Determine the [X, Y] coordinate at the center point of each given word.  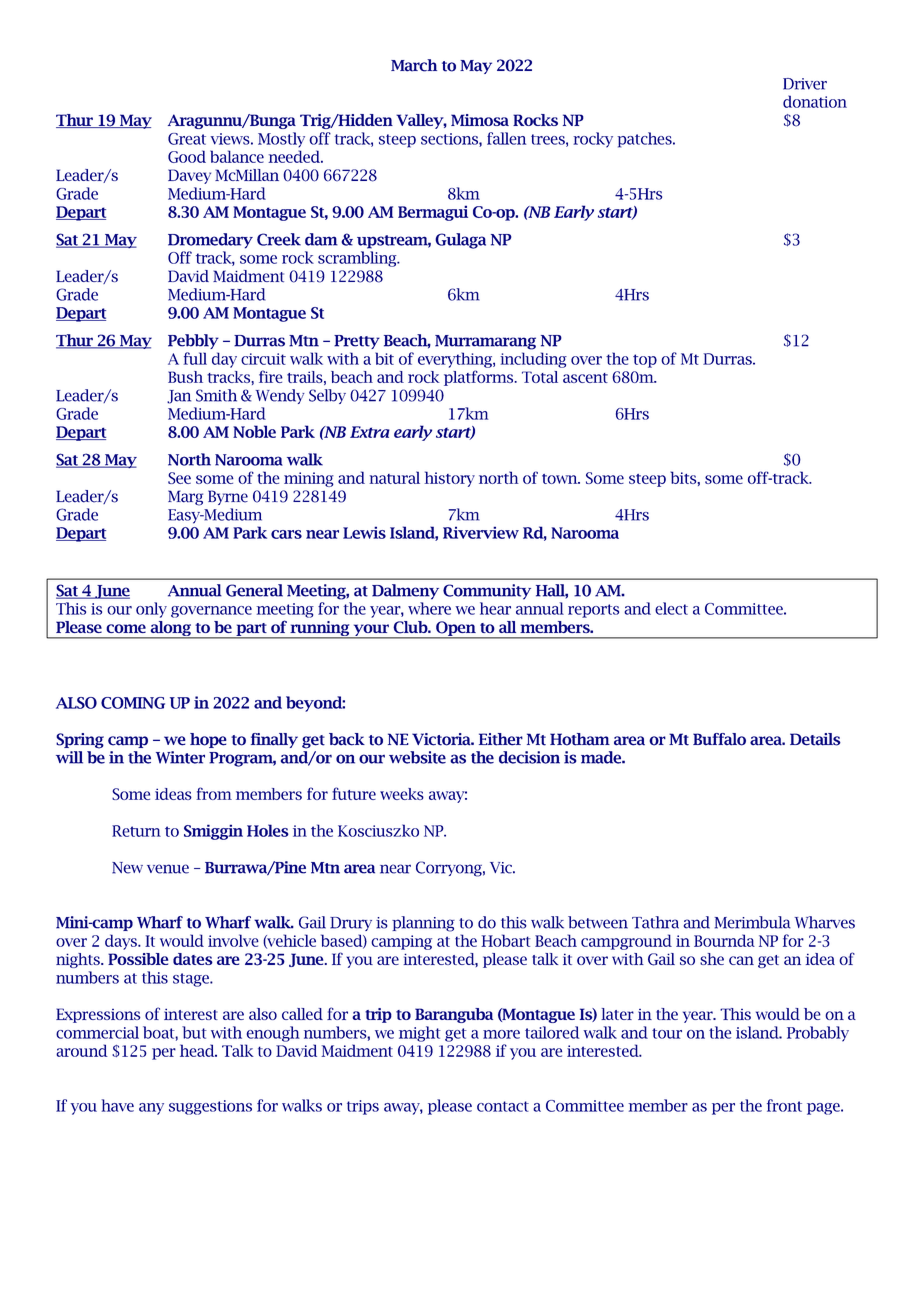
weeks [402, 794]
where [429, 608]
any [151, 1109]
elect [671, 608]
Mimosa [480, 120]
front [784, 1105]
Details [815, 739]
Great [187, 139]
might [420, 1034]
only [151, 610]
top [645, 361]
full [195, 358]
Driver [805, 84]
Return [136, 831]
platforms [480, 378]
